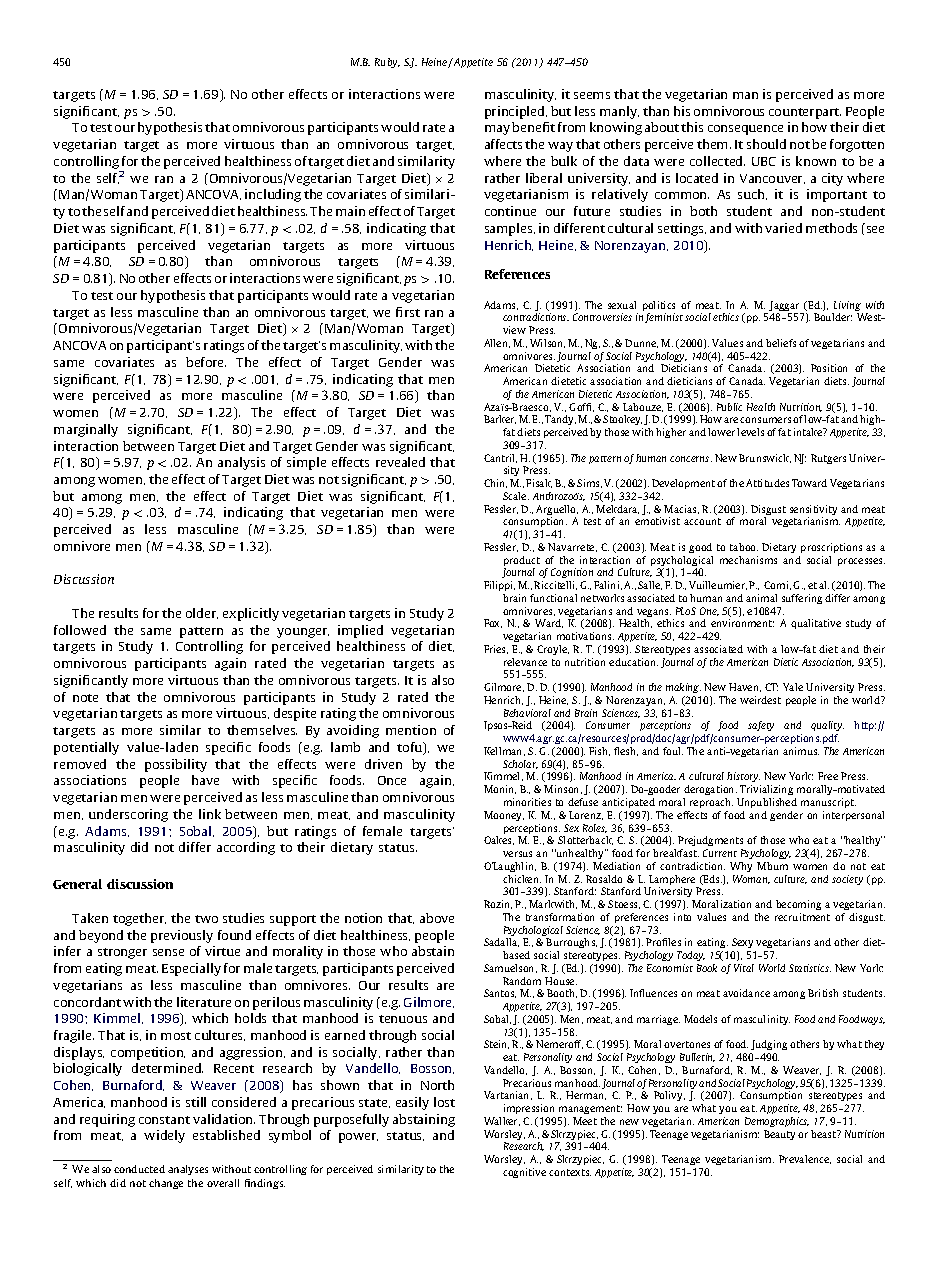 The height and width of the screenshot is (1270, 952). What do you see at coordinates (516, 112) in the screenshot?
I see `principled` at bounding box center [516, 112].
